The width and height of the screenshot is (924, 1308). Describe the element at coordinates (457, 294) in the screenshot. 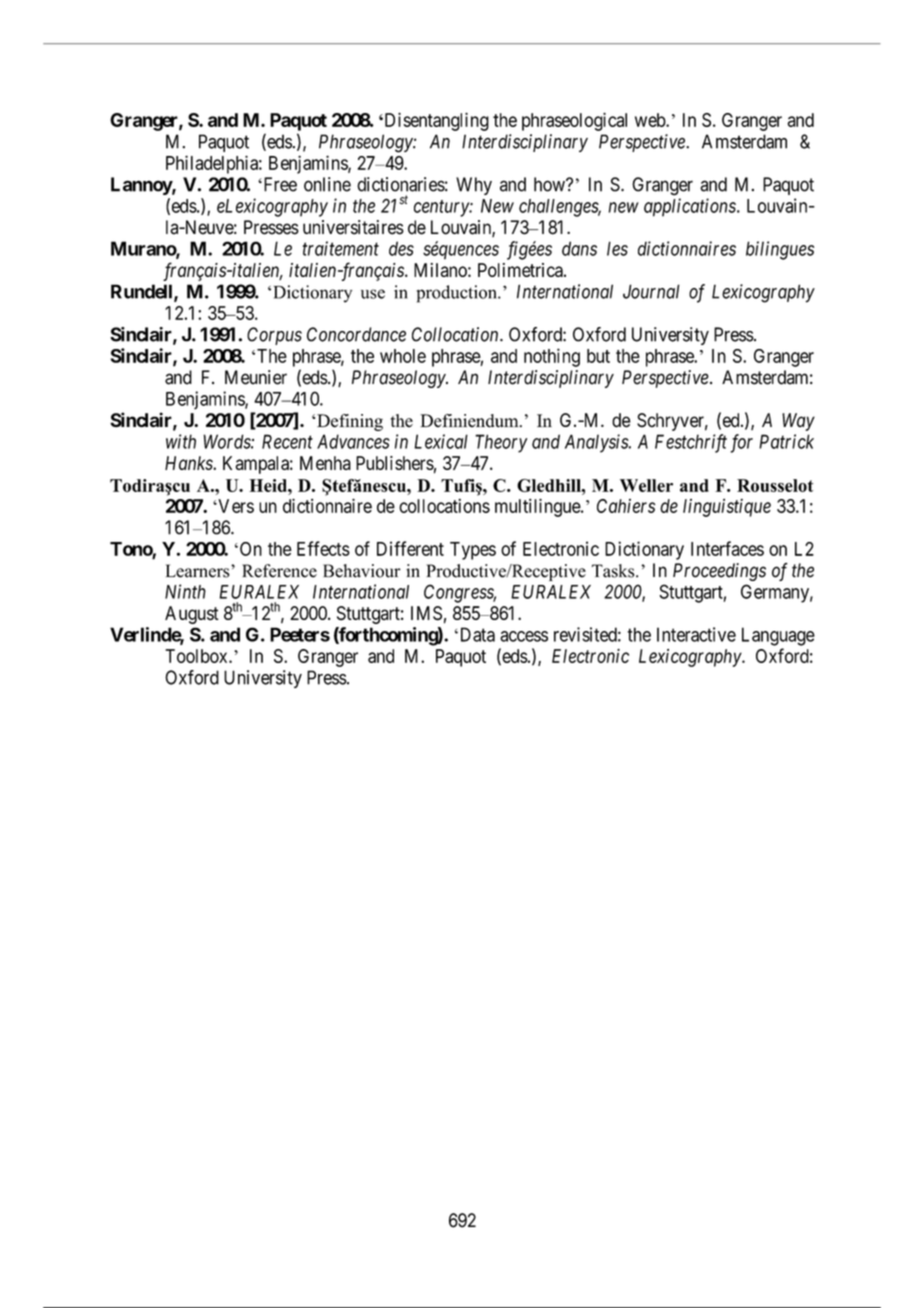

I see `production` at that location.
